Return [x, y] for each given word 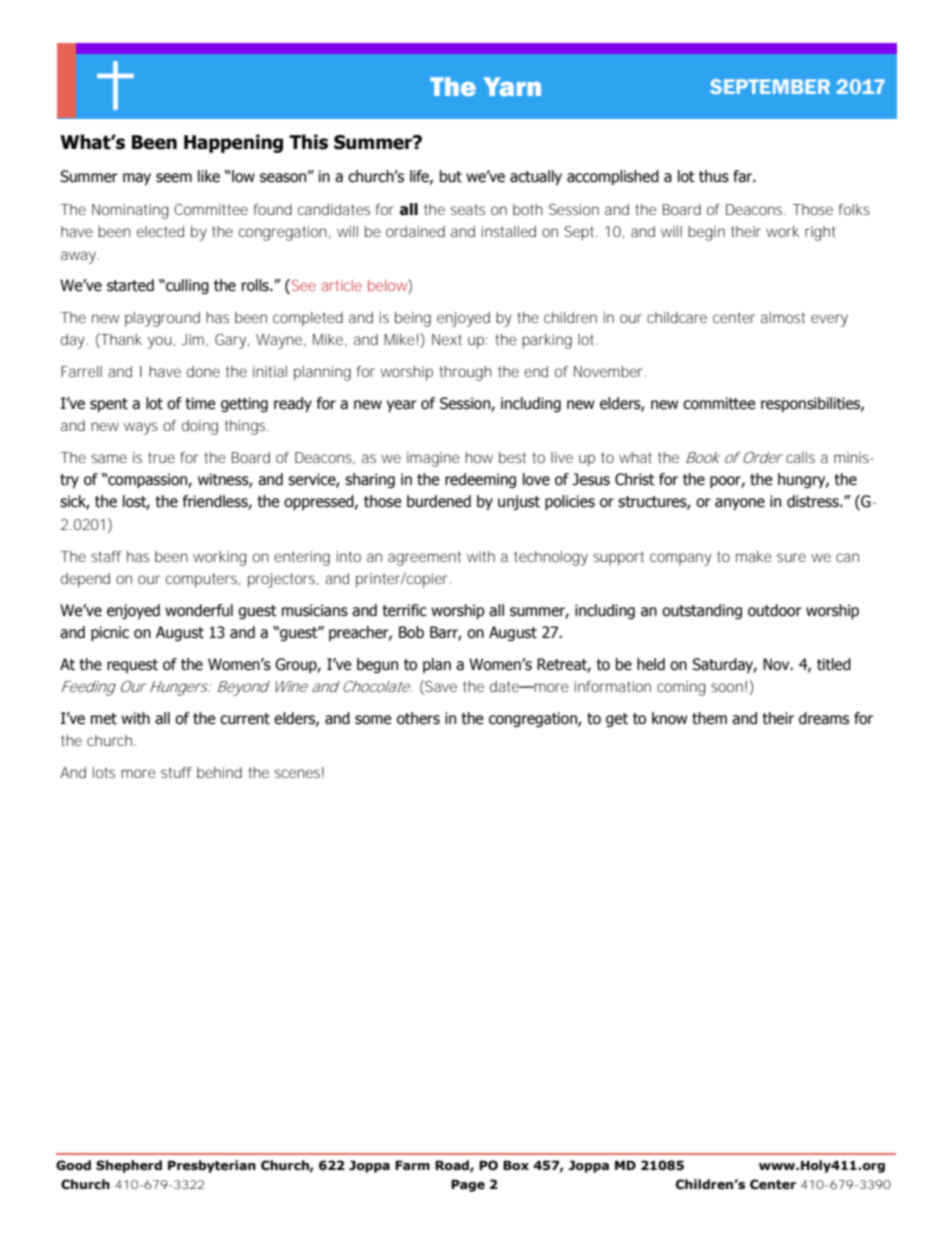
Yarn [512, 86]
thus [714, 176]
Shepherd [129, 1166]
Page [468, 1185]
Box [516, 1165]
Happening [233, 143]
